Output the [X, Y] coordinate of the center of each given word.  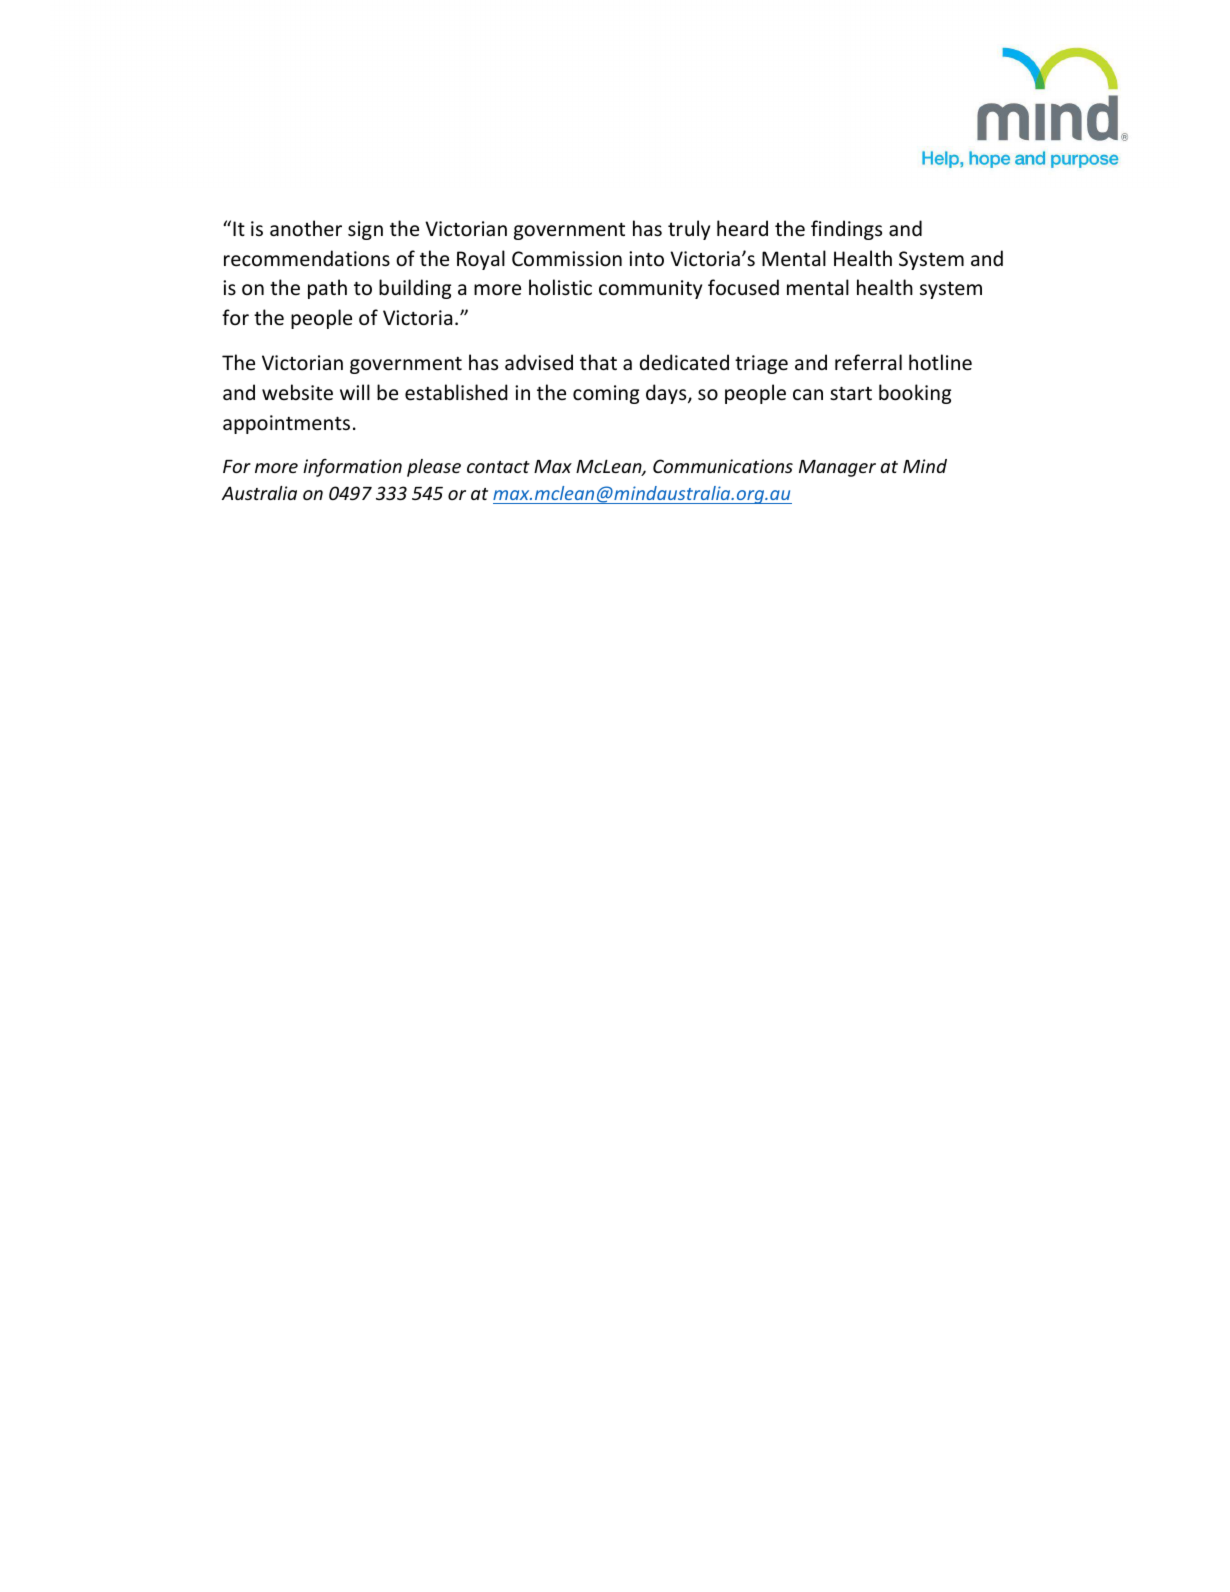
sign [365, 230]
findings [846, 230]
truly [689, 230]
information [352, 468]
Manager [837, 468]
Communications [723, 466]
